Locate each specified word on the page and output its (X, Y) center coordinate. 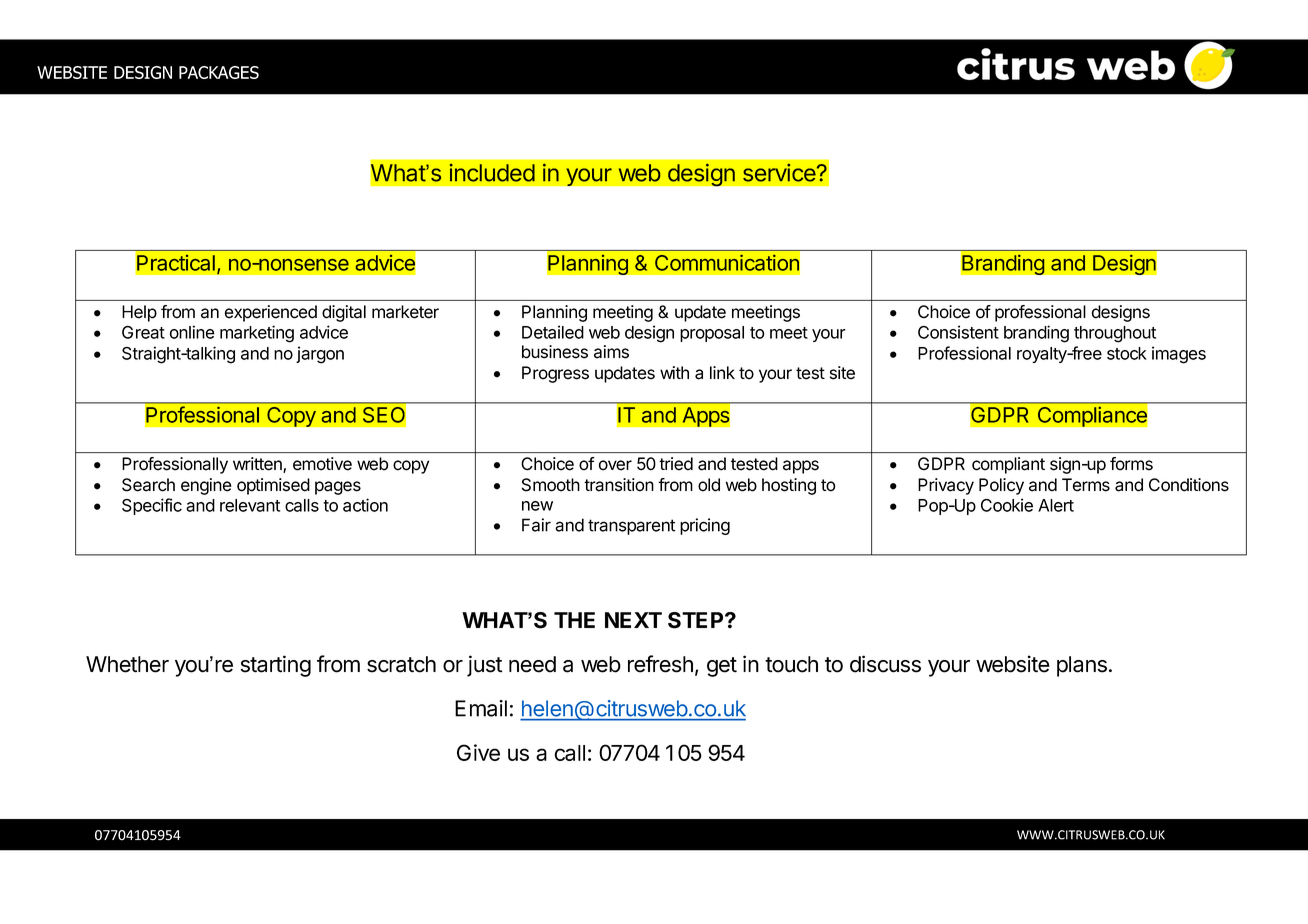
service (780, 173)
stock (1127, 353)
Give (478, 752)
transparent (631, 527)
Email (481, 708)
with (674, 372)
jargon (320, 355)
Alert (1056, 505)
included (492, 173)
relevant (250, 505)
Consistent (958, 332)
